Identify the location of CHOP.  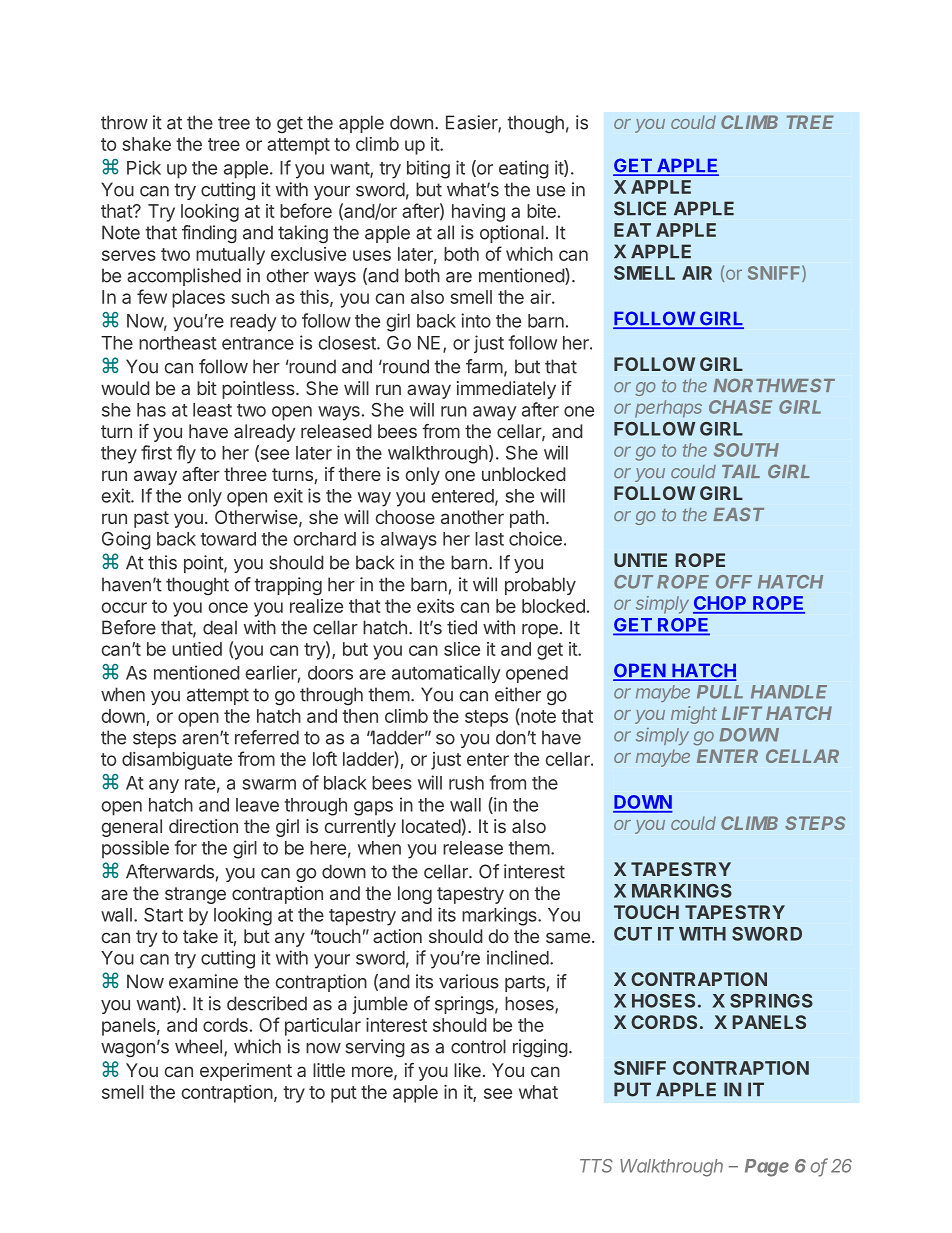
(721, 604).
